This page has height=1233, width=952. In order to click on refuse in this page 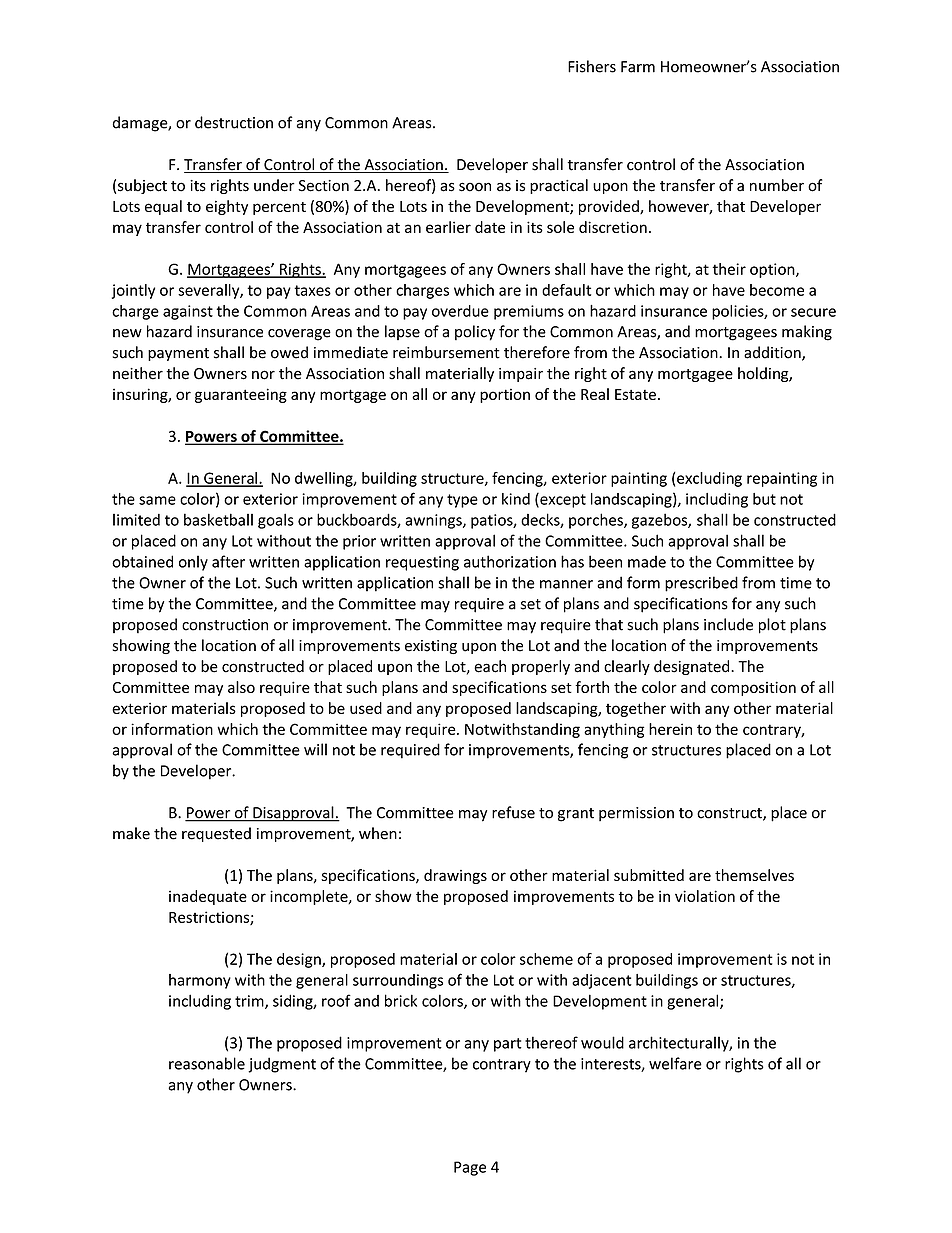, I will do `click(513, 812)`.
